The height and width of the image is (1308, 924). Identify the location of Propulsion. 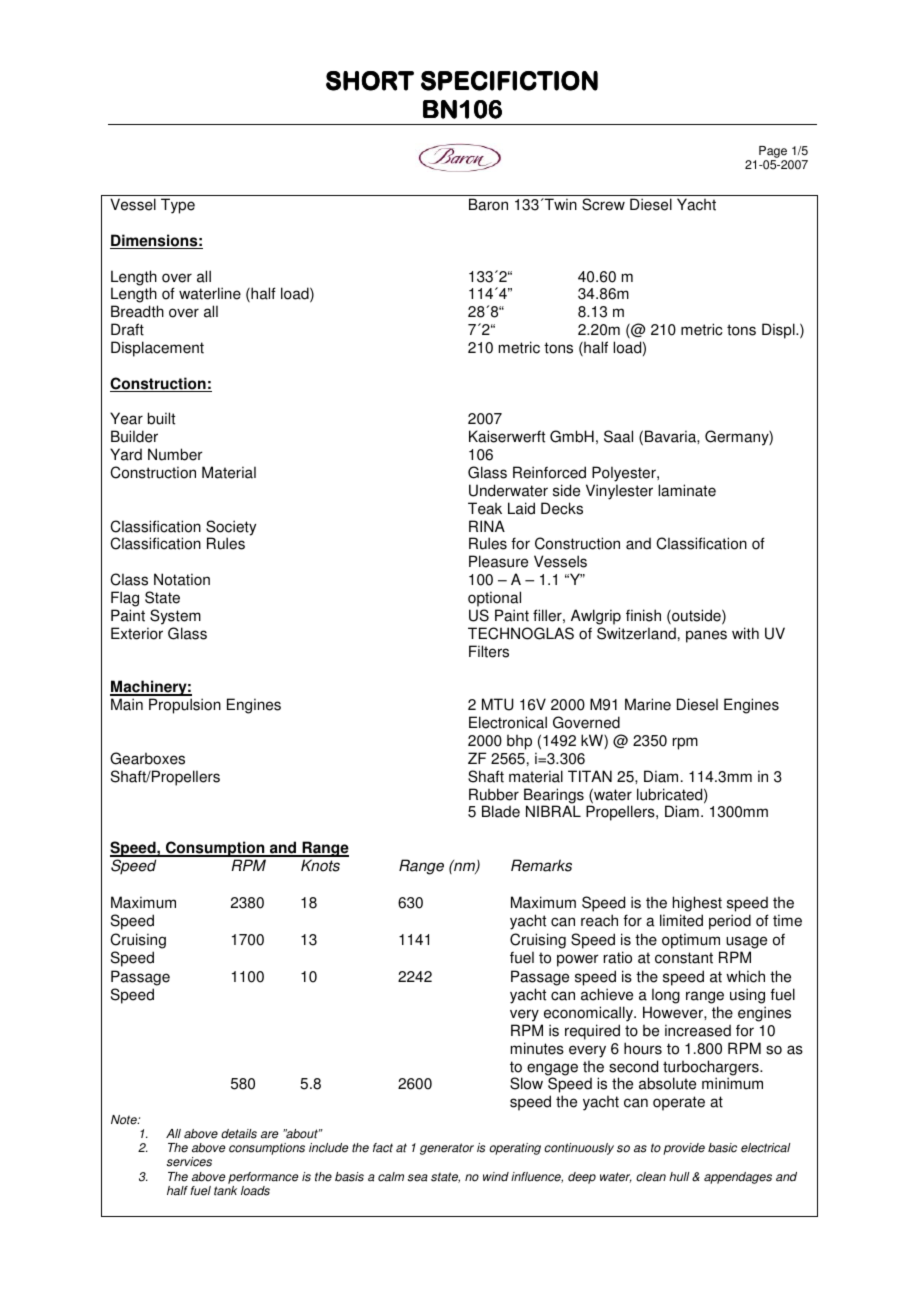
(185, 706).
